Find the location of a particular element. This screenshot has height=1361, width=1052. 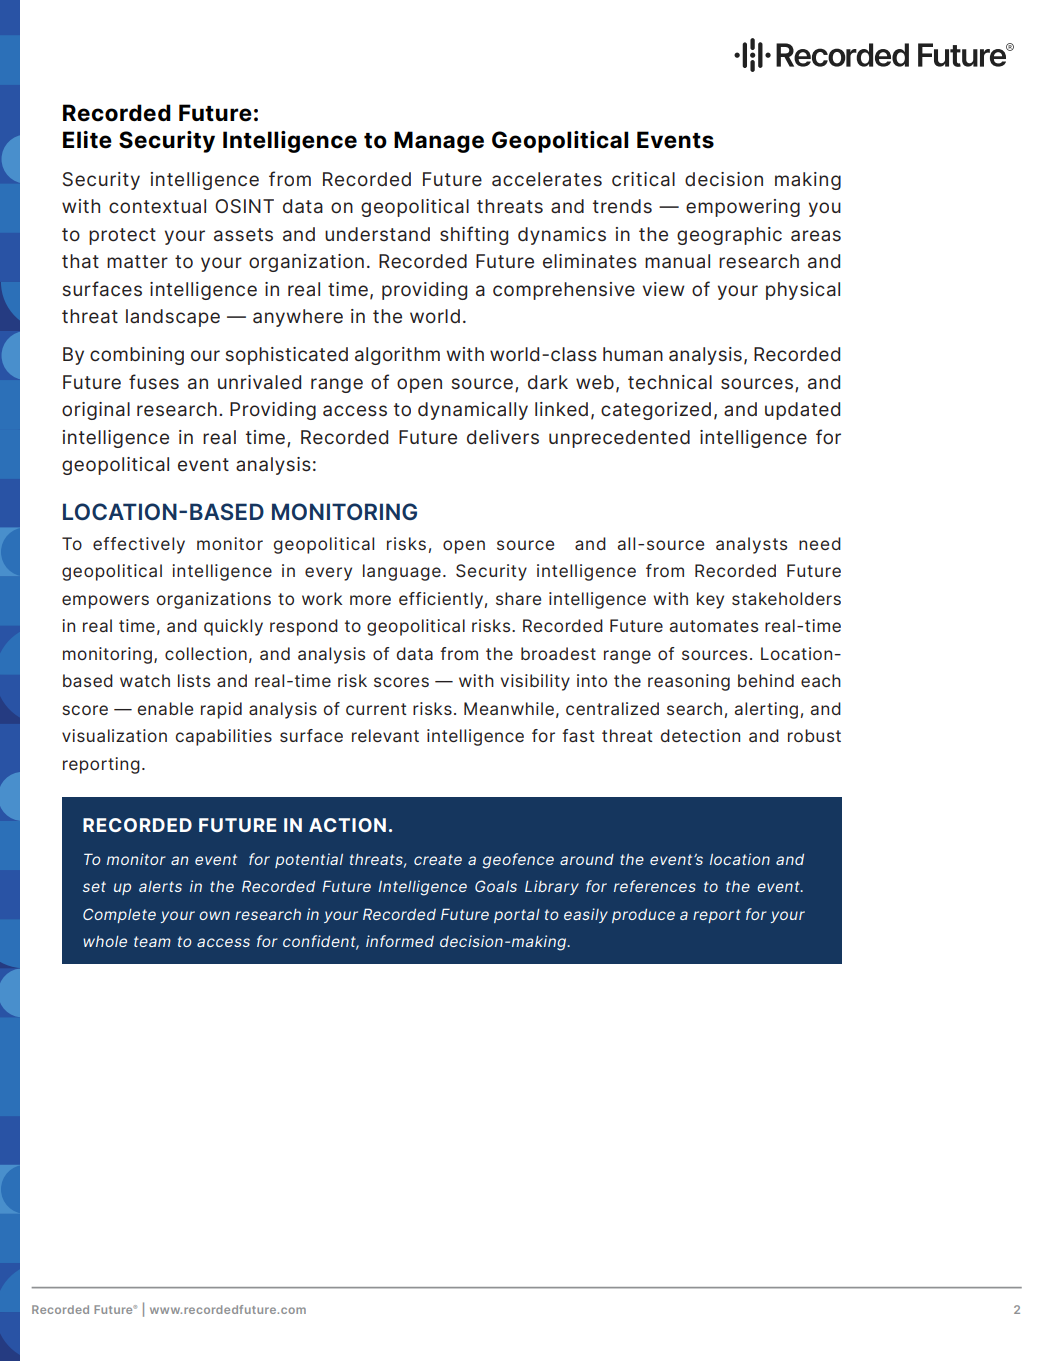

automates is located at coordinates (714, 626).
